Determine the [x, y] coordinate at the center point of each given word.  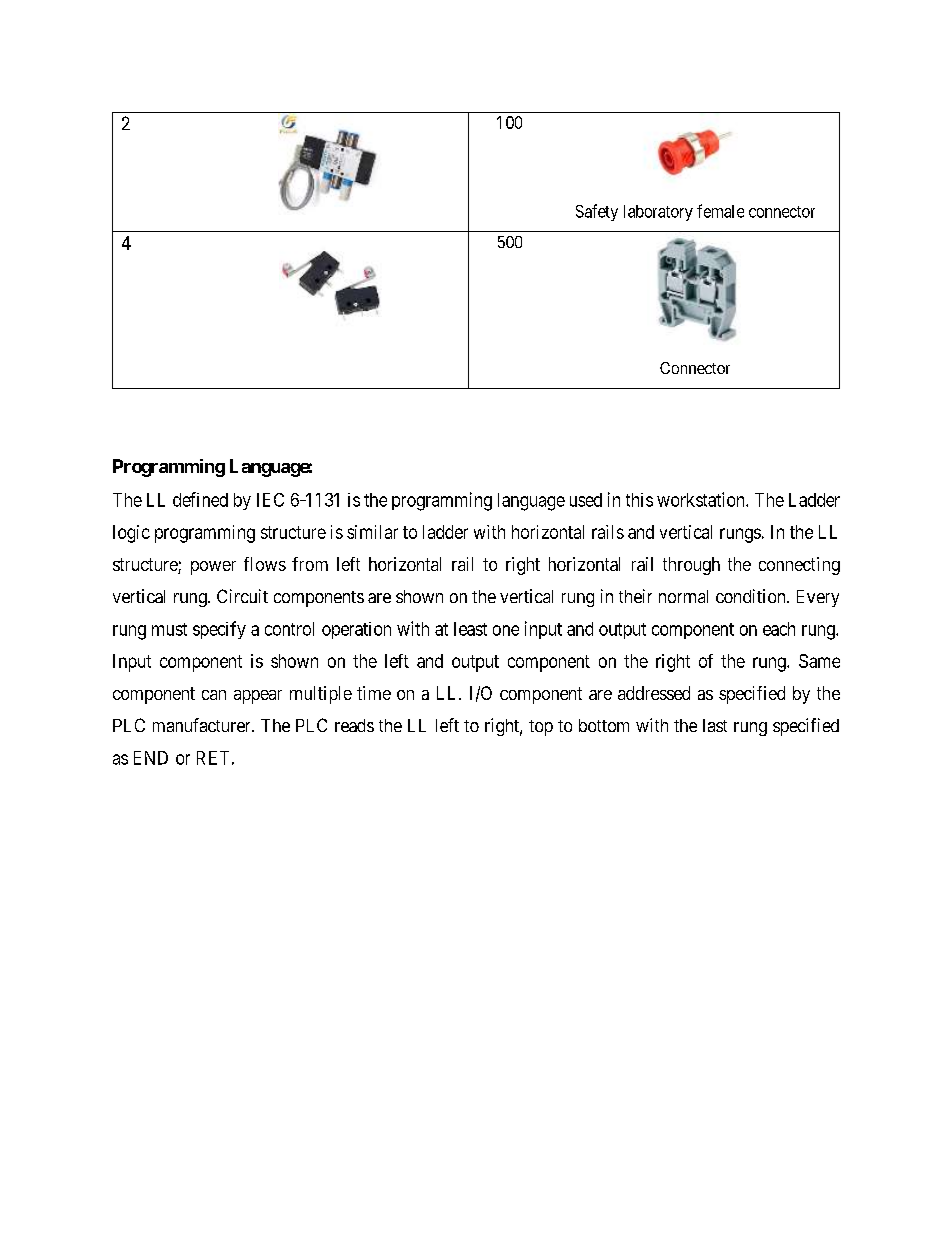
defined [200, 499]
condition [752, 596]
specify [219, 630]
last [715, 725]
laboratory [658, 213]
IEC [270, 500]
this [639, 500]
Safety [597, 212]
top [541, 728]
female [720, 211]
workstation [702, 499]
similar [372, 532]
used [586, 500]
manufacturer [203, 725]
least [470, 629]
